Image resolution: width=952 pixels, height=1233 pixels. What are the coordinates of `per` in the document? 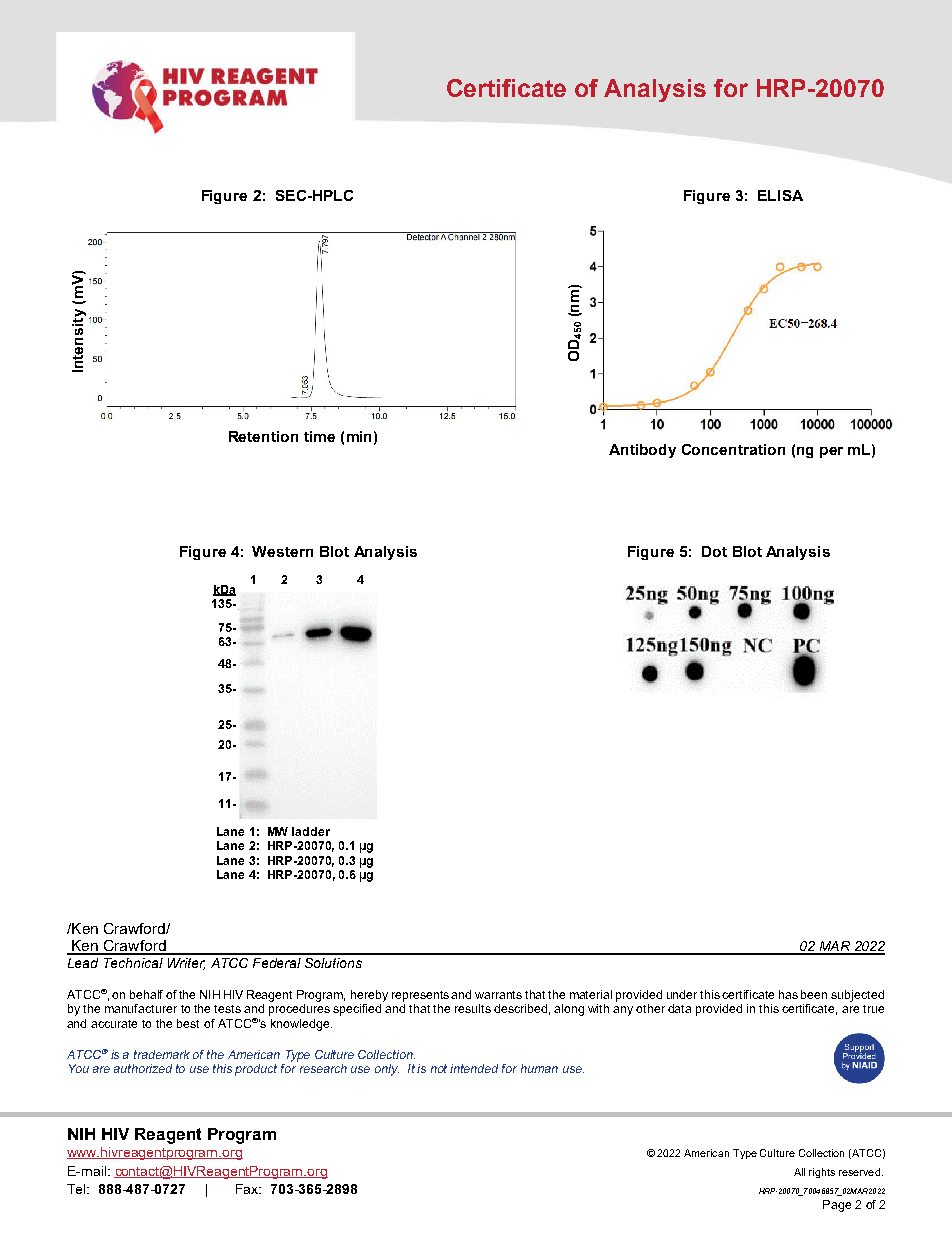 It's located at (831, 452).
